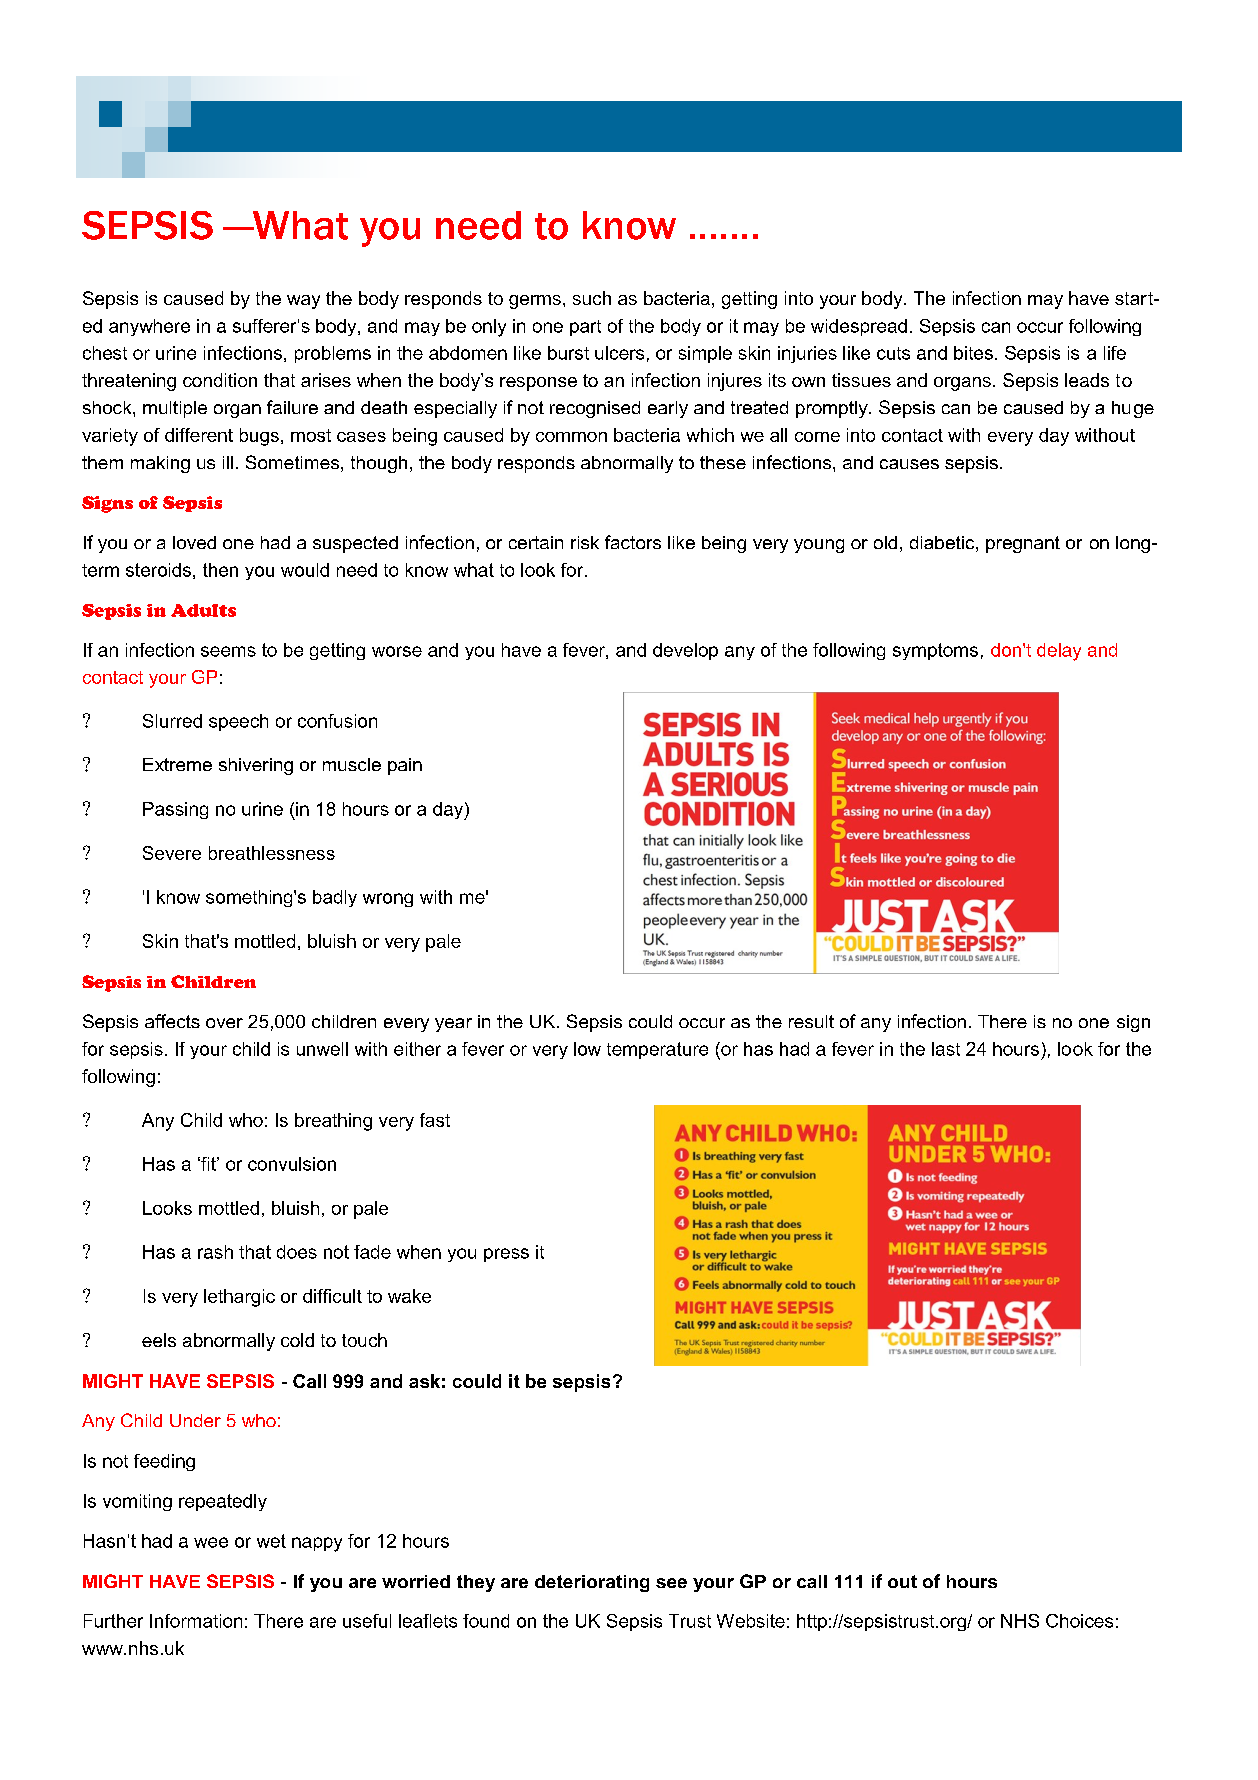 This screenshot has width=1258, height=1780. I want to click on last, so click(946, 1049).
